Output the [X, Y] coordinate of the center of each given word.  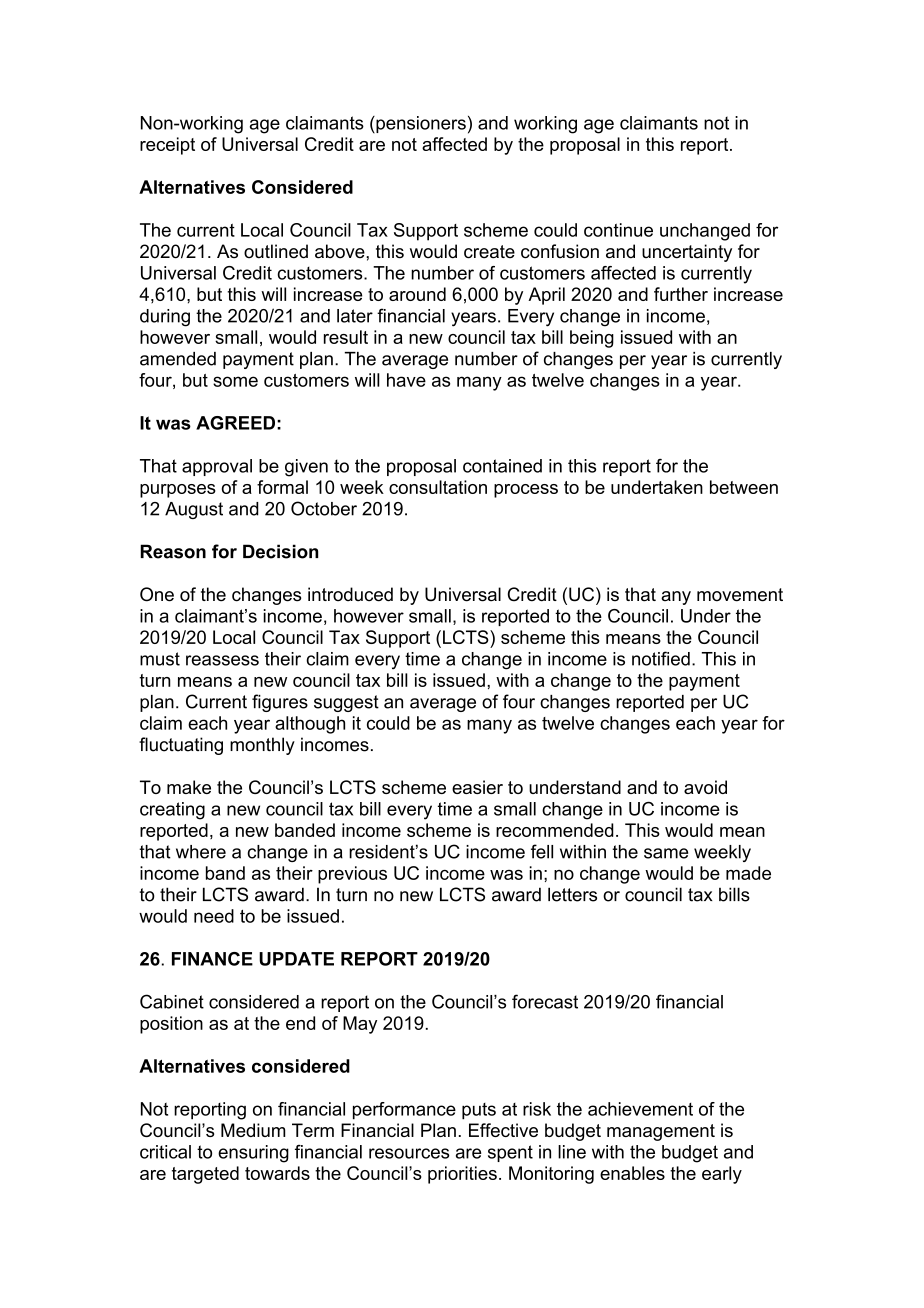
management [661, 1132]
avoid [705, 787]
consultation [438, 487]
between [744, 487]
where [201, 852]
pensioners [420, 124]
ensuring [253, 1154]
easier [477, 787]
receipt [167, 146]
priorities [462, 1175]
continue [618, 230]
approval [217, 467]
